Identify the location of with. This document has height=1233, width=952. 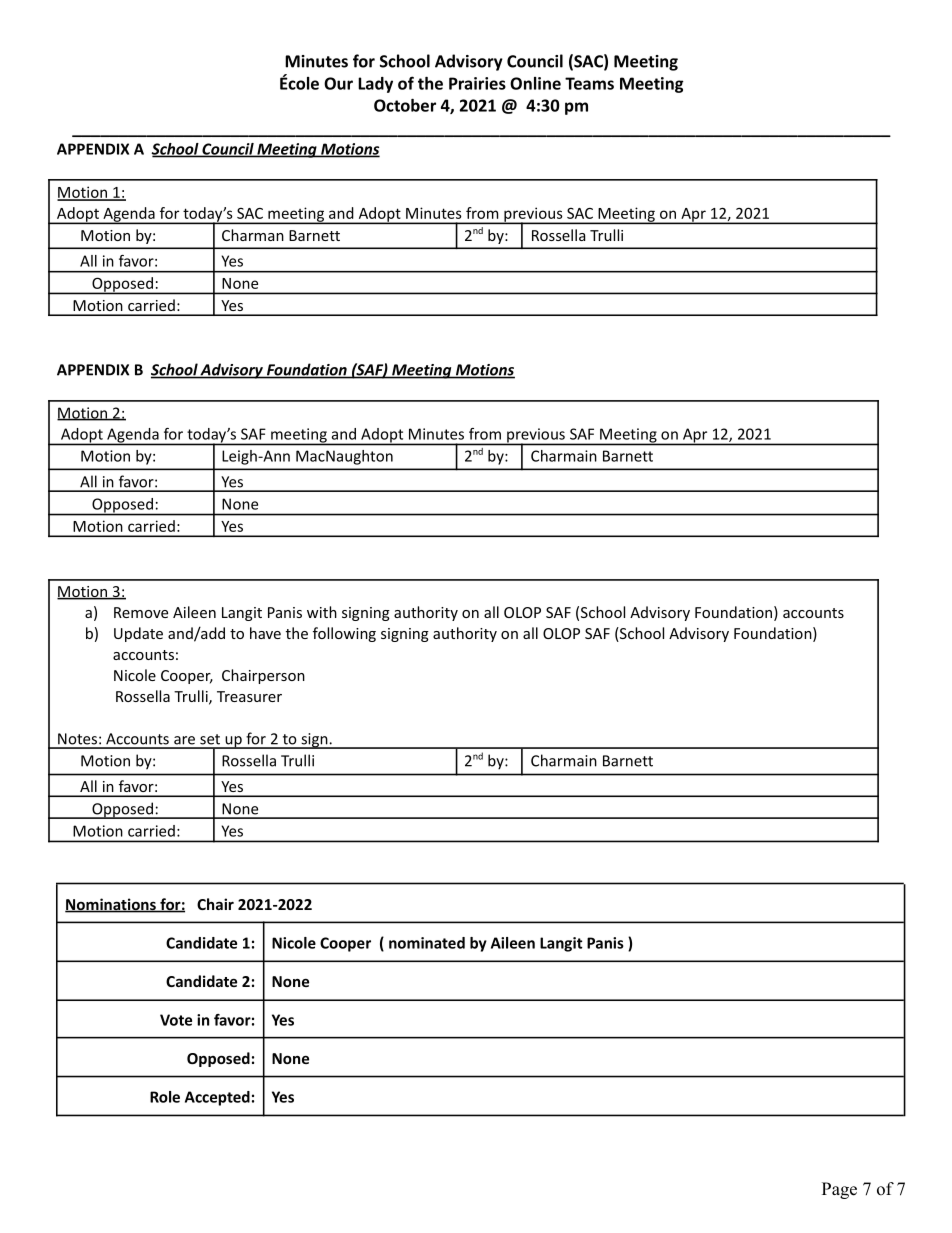
(322, 612).
